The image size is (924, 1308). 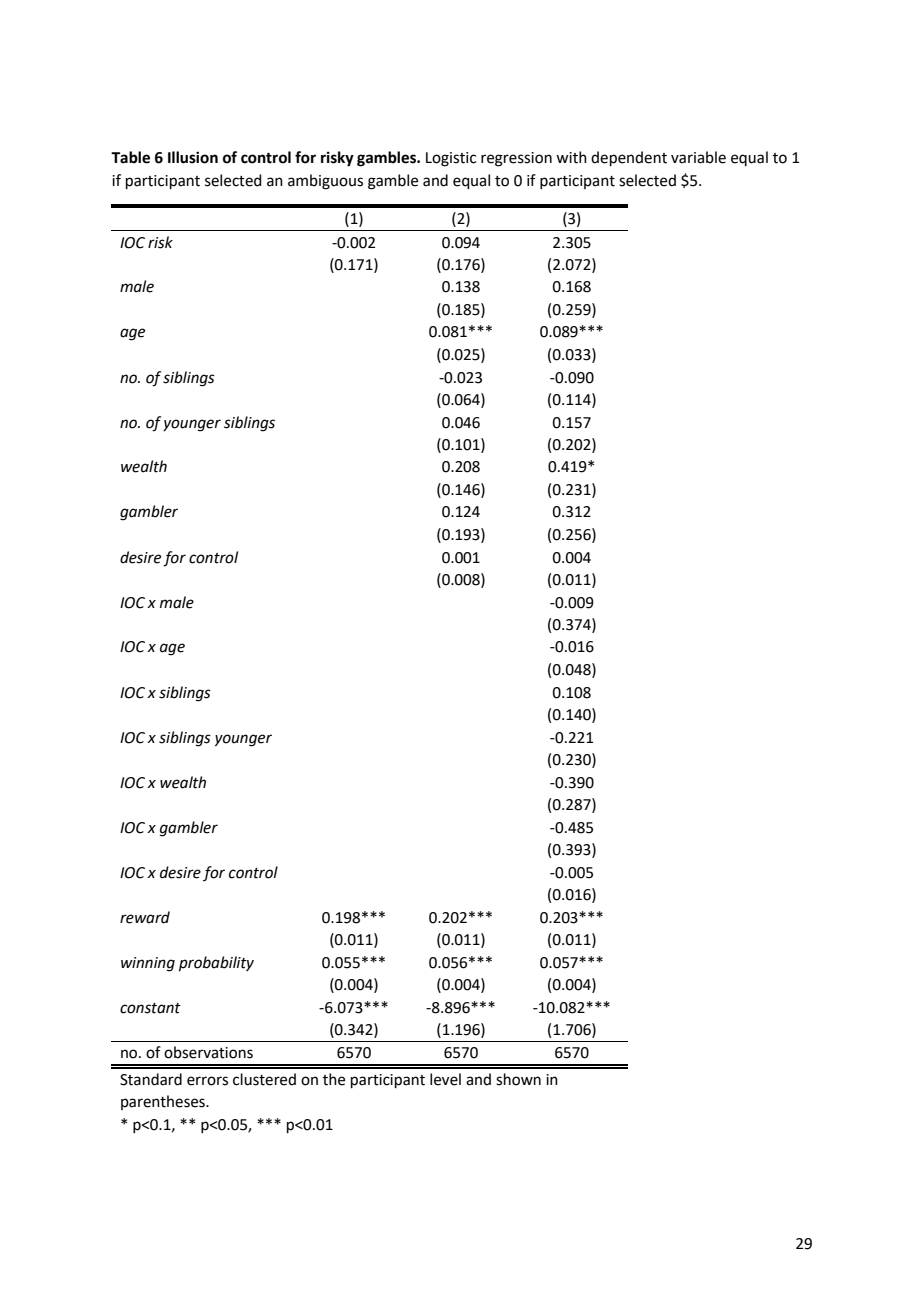 What do you see at coordinates (445, 1079) in the screenshot?
I see `level` at bounding box center [445, 1079].
